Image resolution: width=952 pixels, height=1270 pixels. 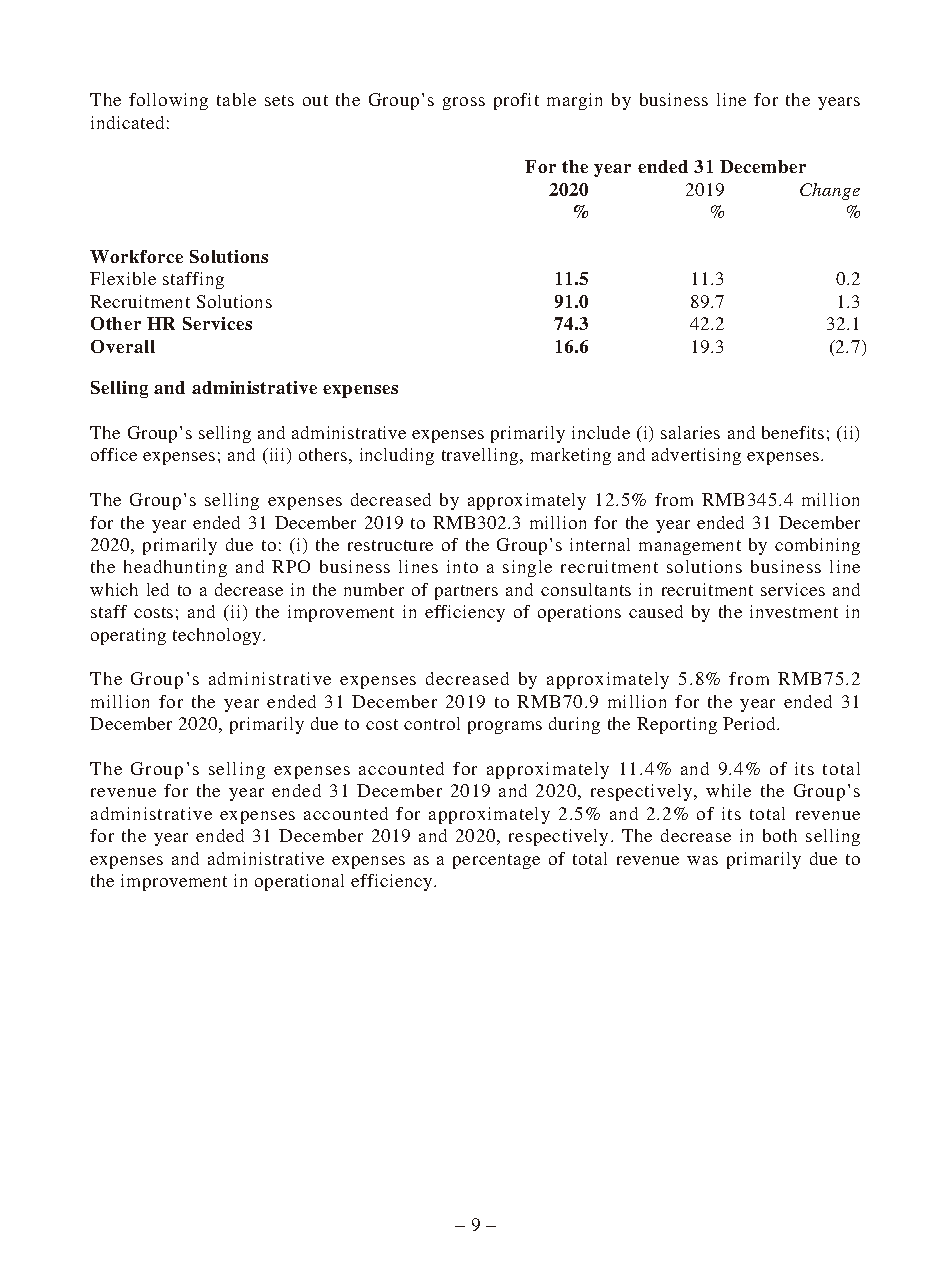 I want to click on iii, so click(x=277, y=456).
